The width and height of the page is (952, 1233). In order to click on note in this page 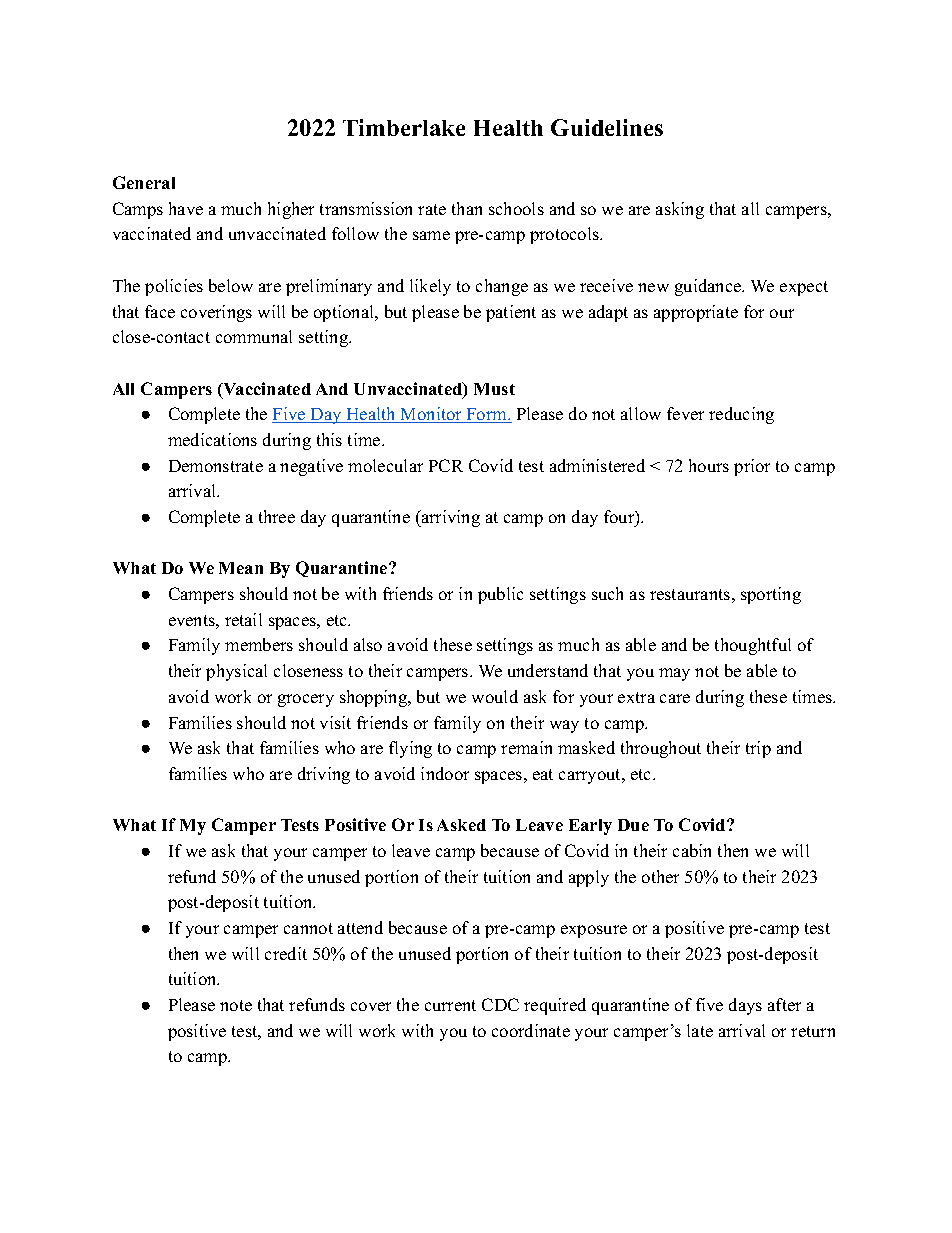, I will do `click(236, 1005)`.
